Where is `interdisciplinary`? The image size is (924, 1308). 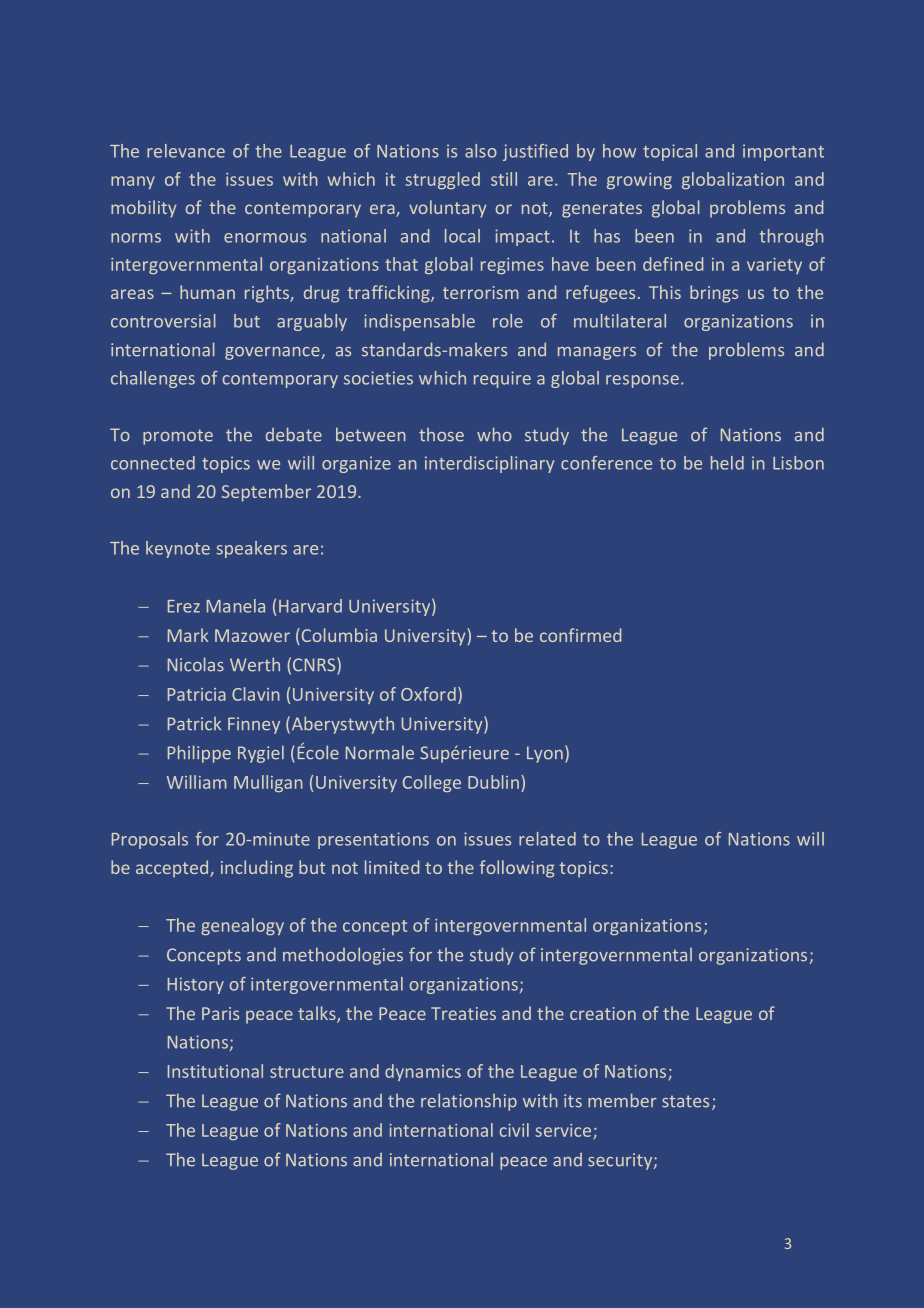 interdisciplinary is located at coordinates (490, 464).
